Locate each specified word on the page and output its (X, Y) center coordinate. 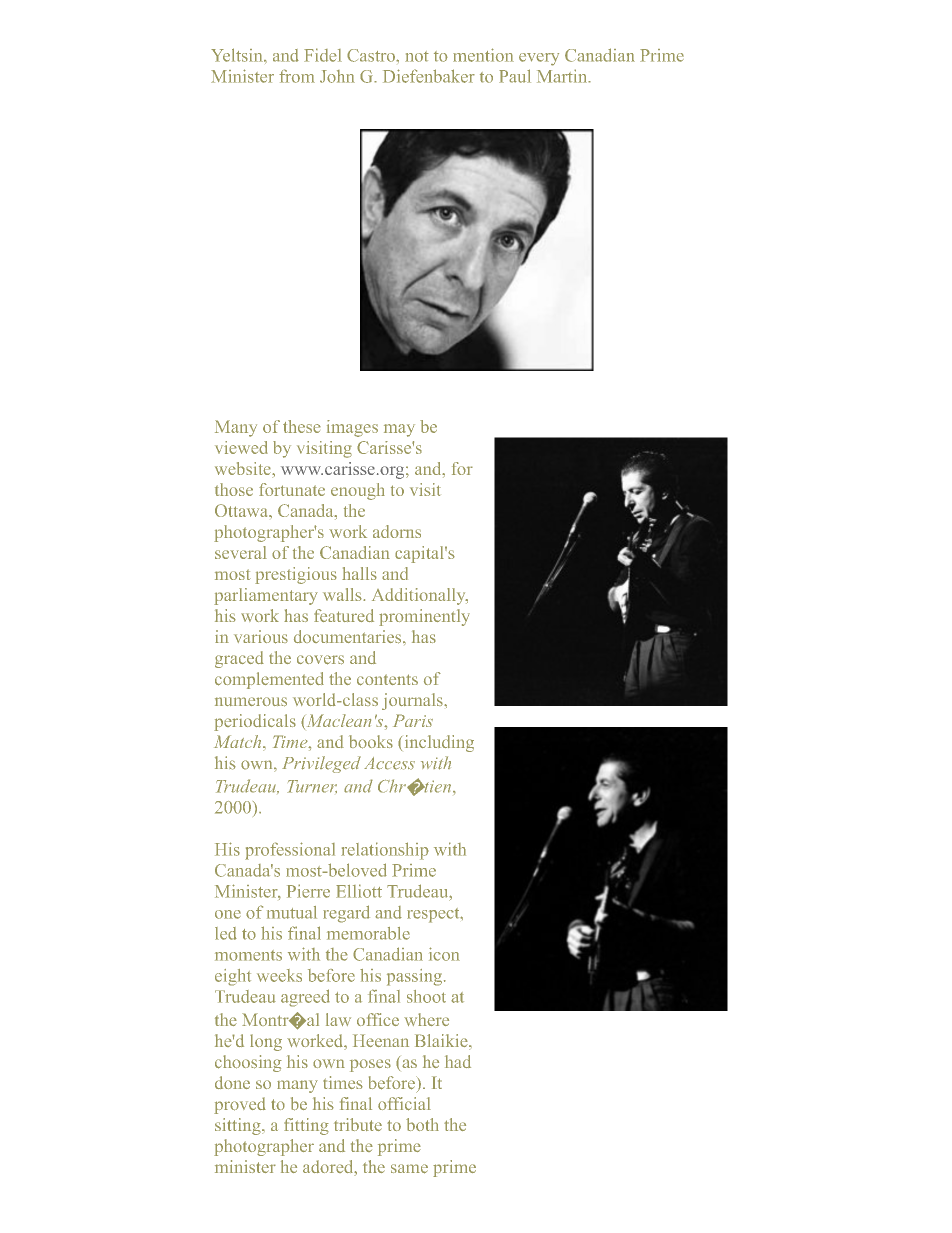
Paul (515, 76)
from (297, 76)
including (439, 743)
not (417, 56)
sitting (239, 1126)
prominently (424, 617)
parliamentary (266, 596)
